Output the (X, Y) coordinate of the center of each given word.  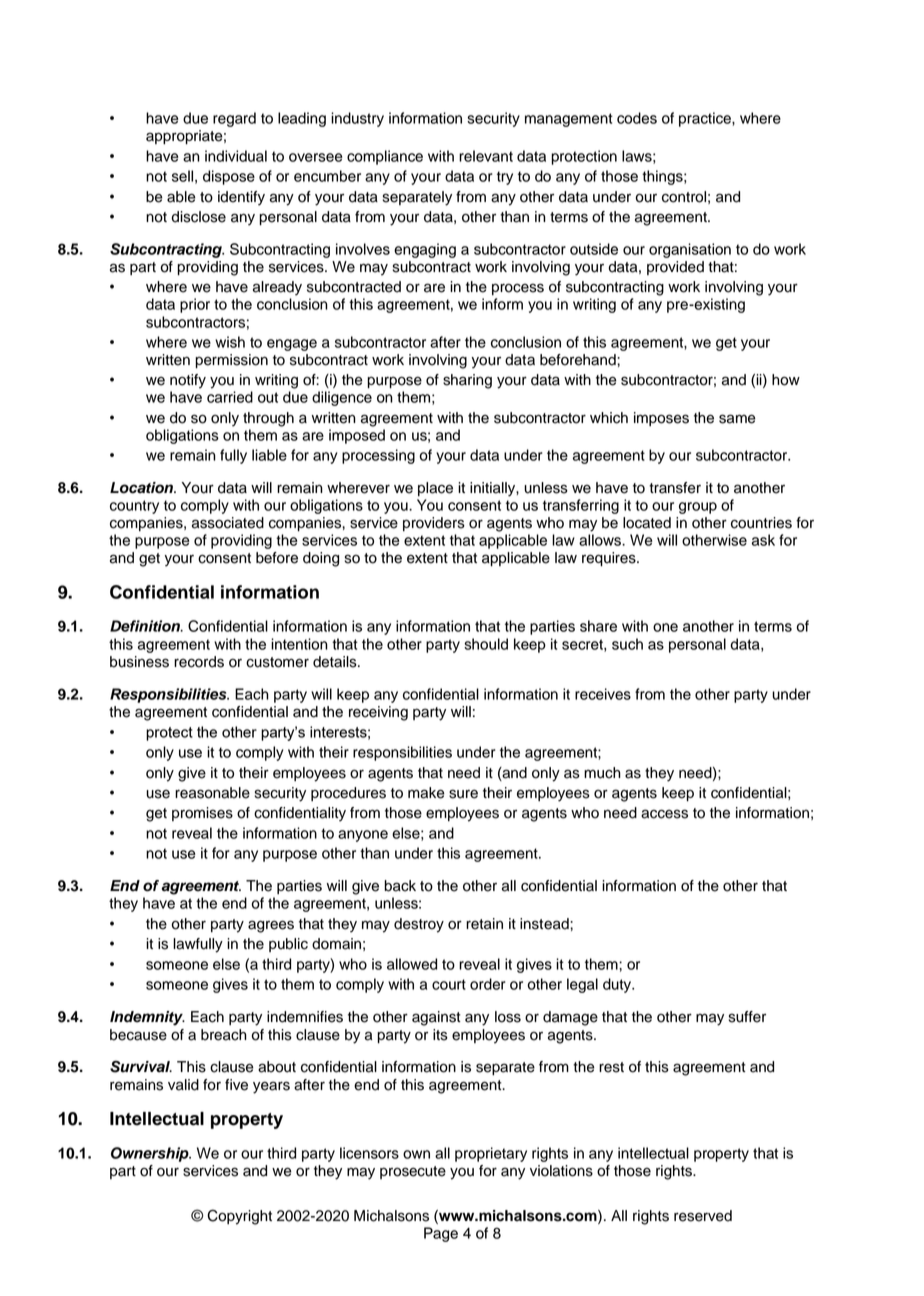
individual (236, 156)
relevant (486, 156)
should (486, 644)
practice (706, 119)
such (627, 644)
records (199, 662)
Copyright (239, 1217)
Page (441, 1234)
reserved (703, 1216)
